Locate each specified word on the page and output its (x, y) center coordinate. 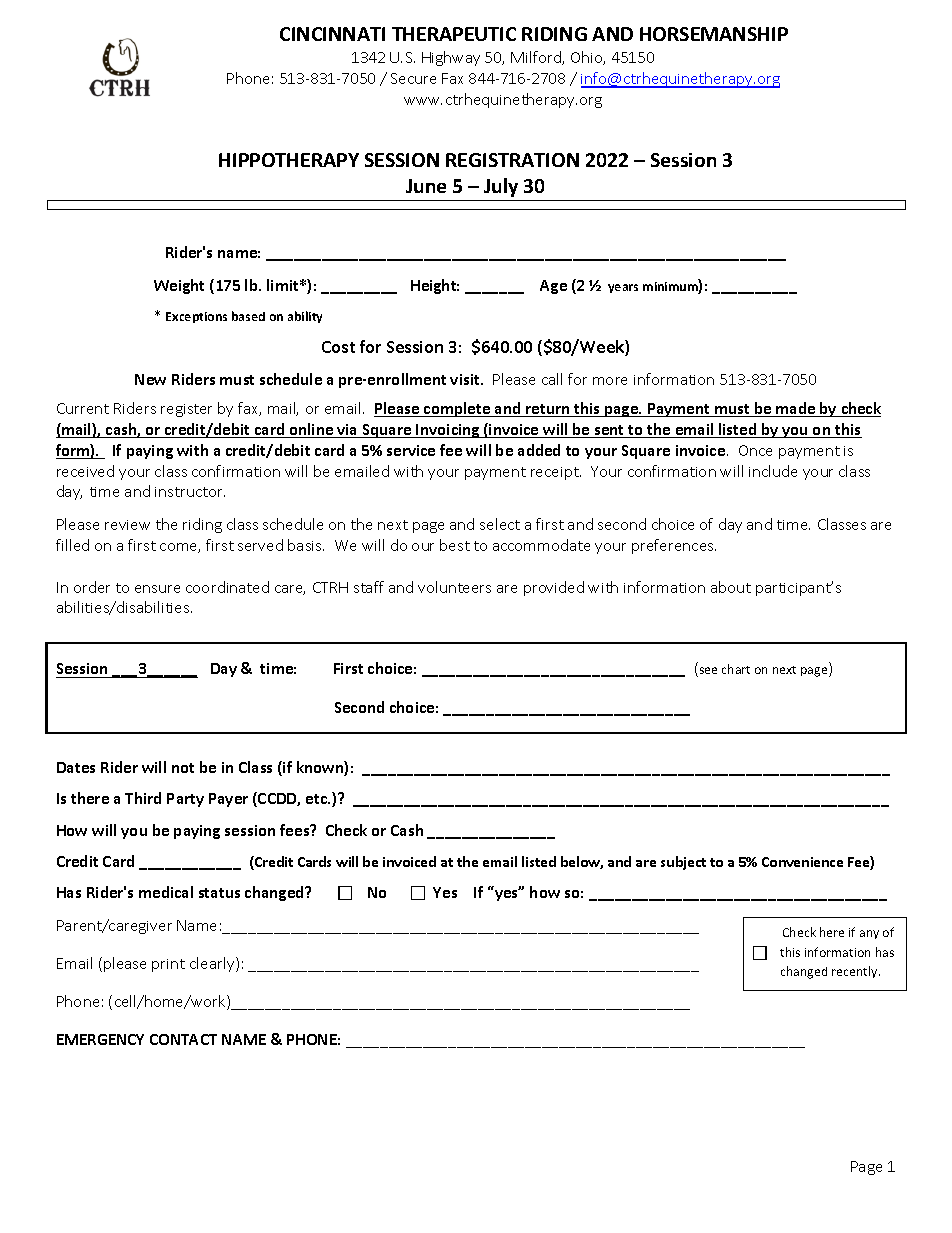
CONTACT (183, 1039)
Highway (451, 58)
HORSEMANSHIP (714, 34)
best (455, 545)
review (127, 525)
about (731, 587)
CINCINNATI (332, 34)
